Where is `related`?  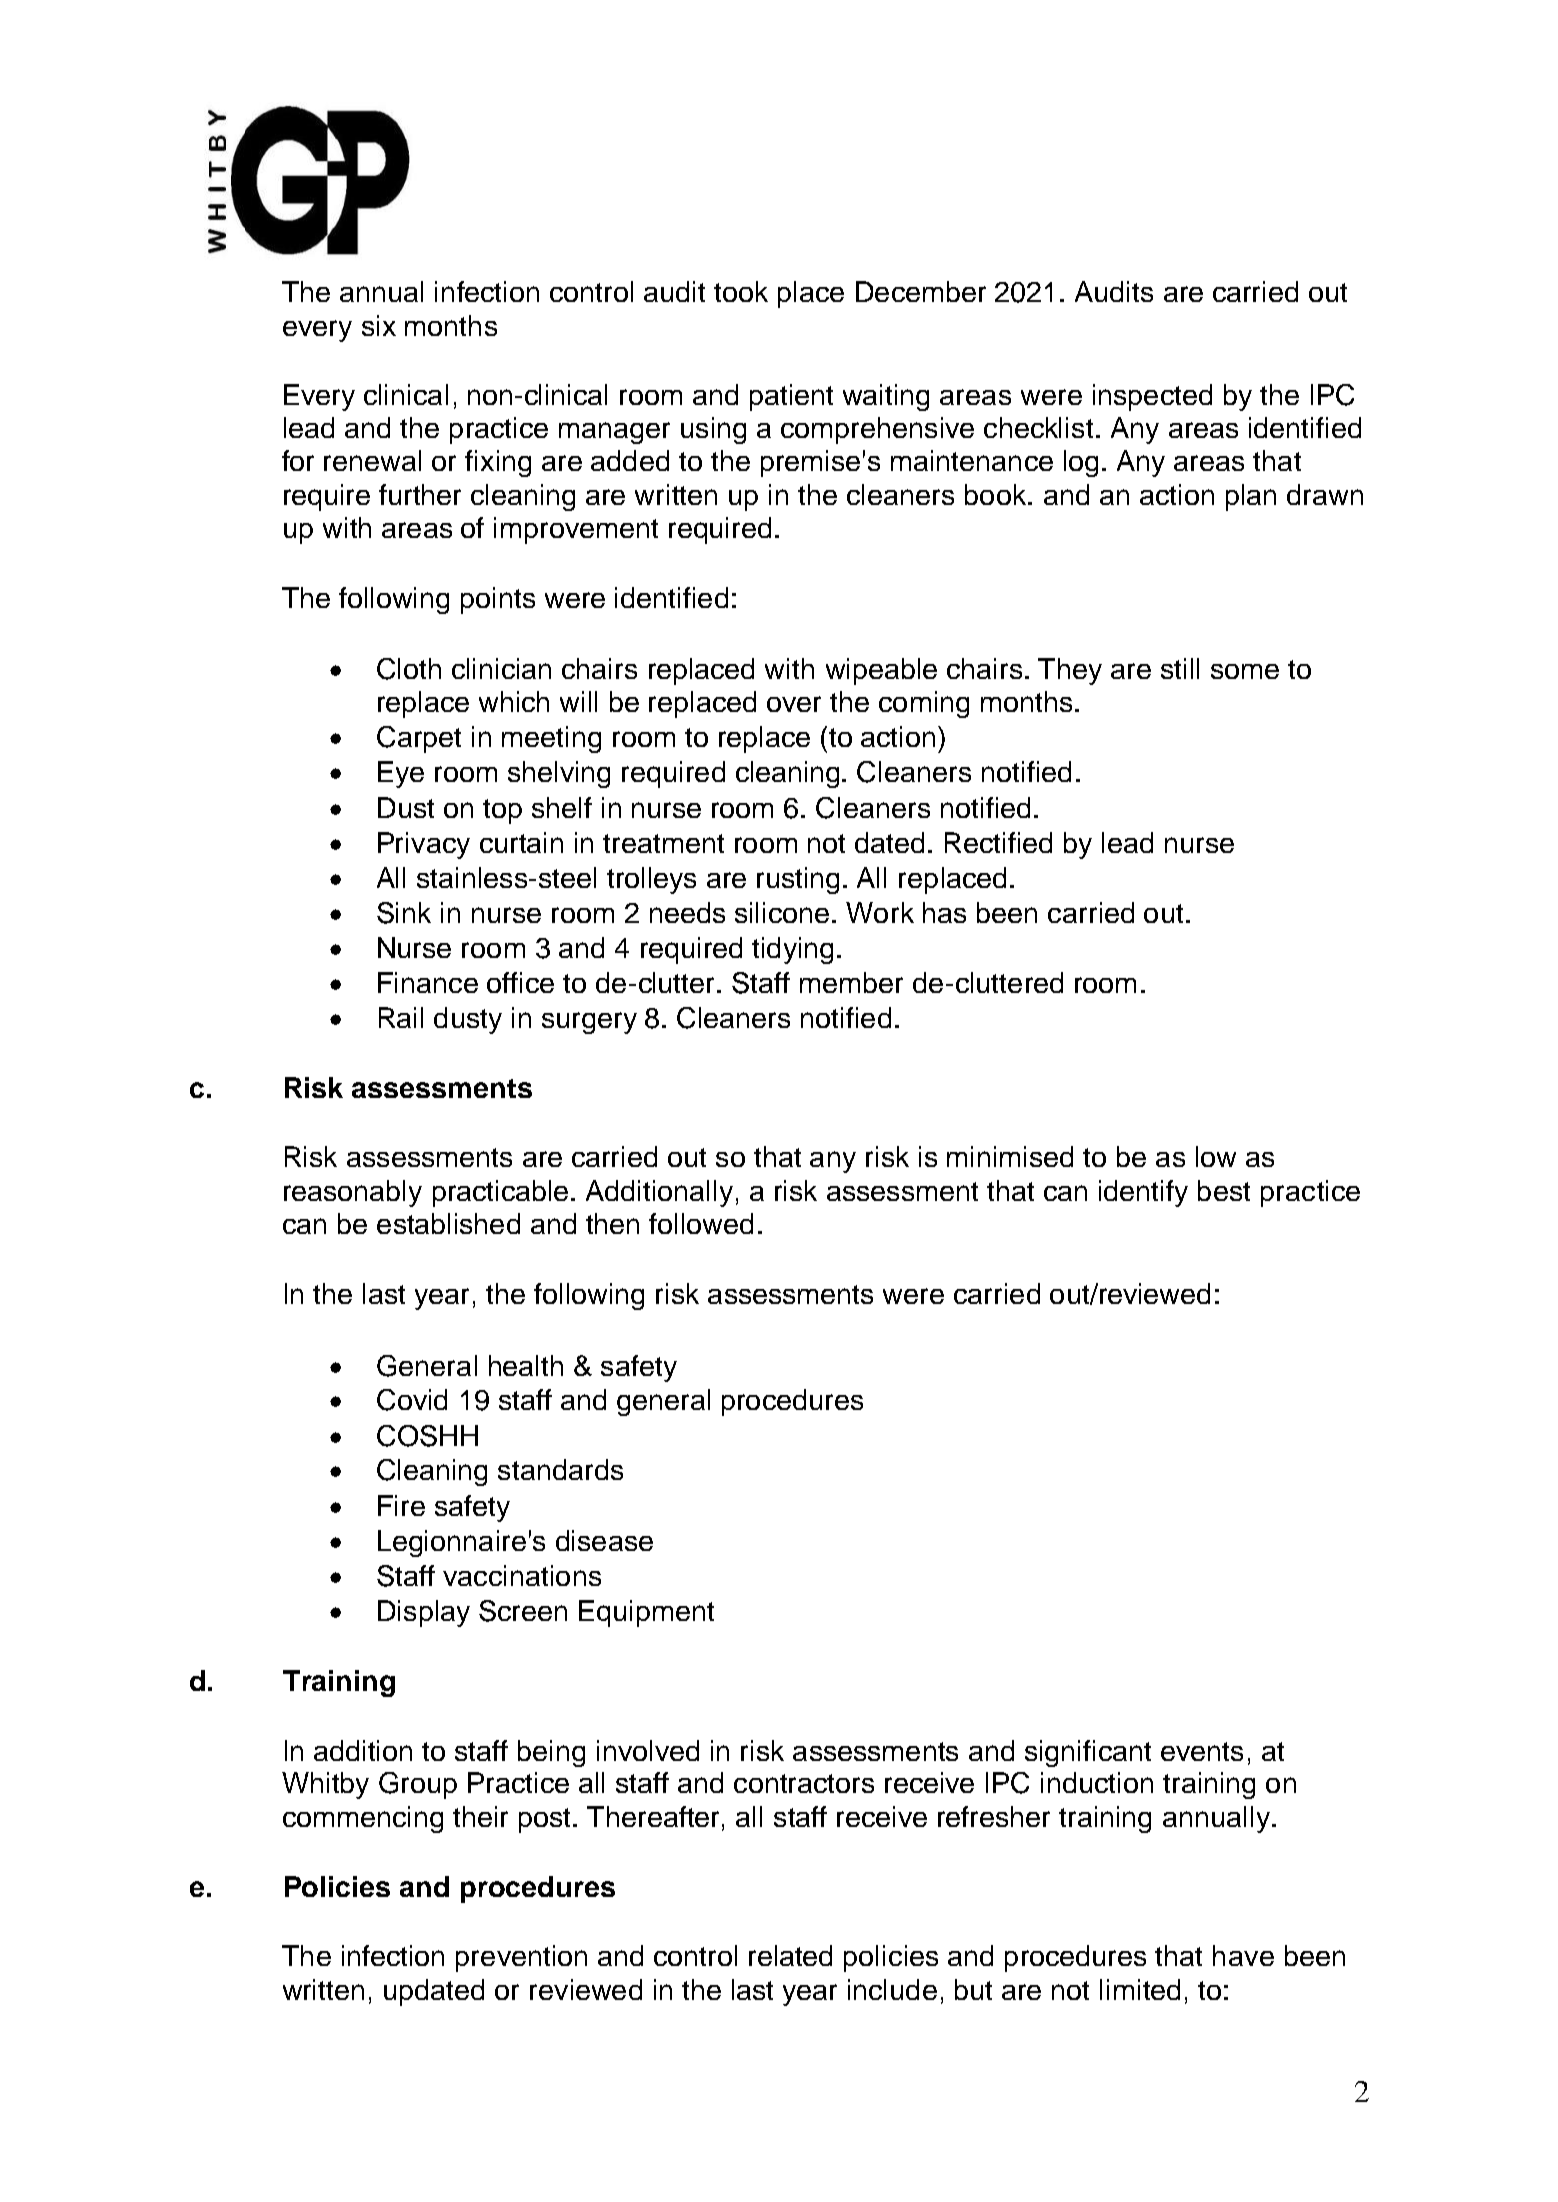
related is located at coordinates (790, 1955).
